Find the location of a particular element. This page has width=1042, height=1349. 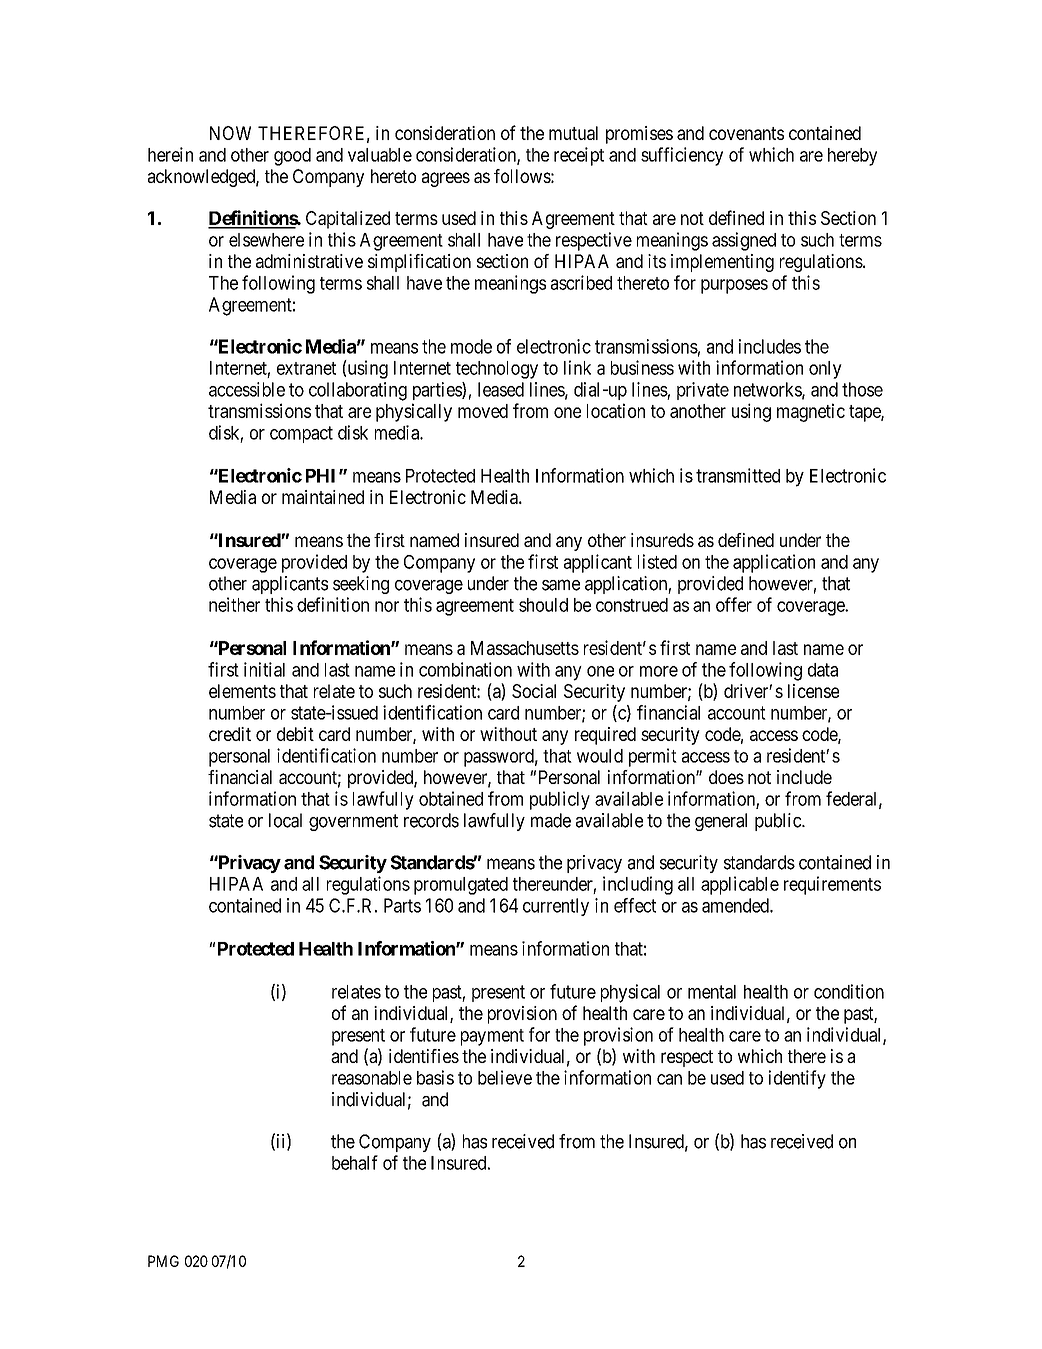

receipt is located at coordinates (579, 156).
